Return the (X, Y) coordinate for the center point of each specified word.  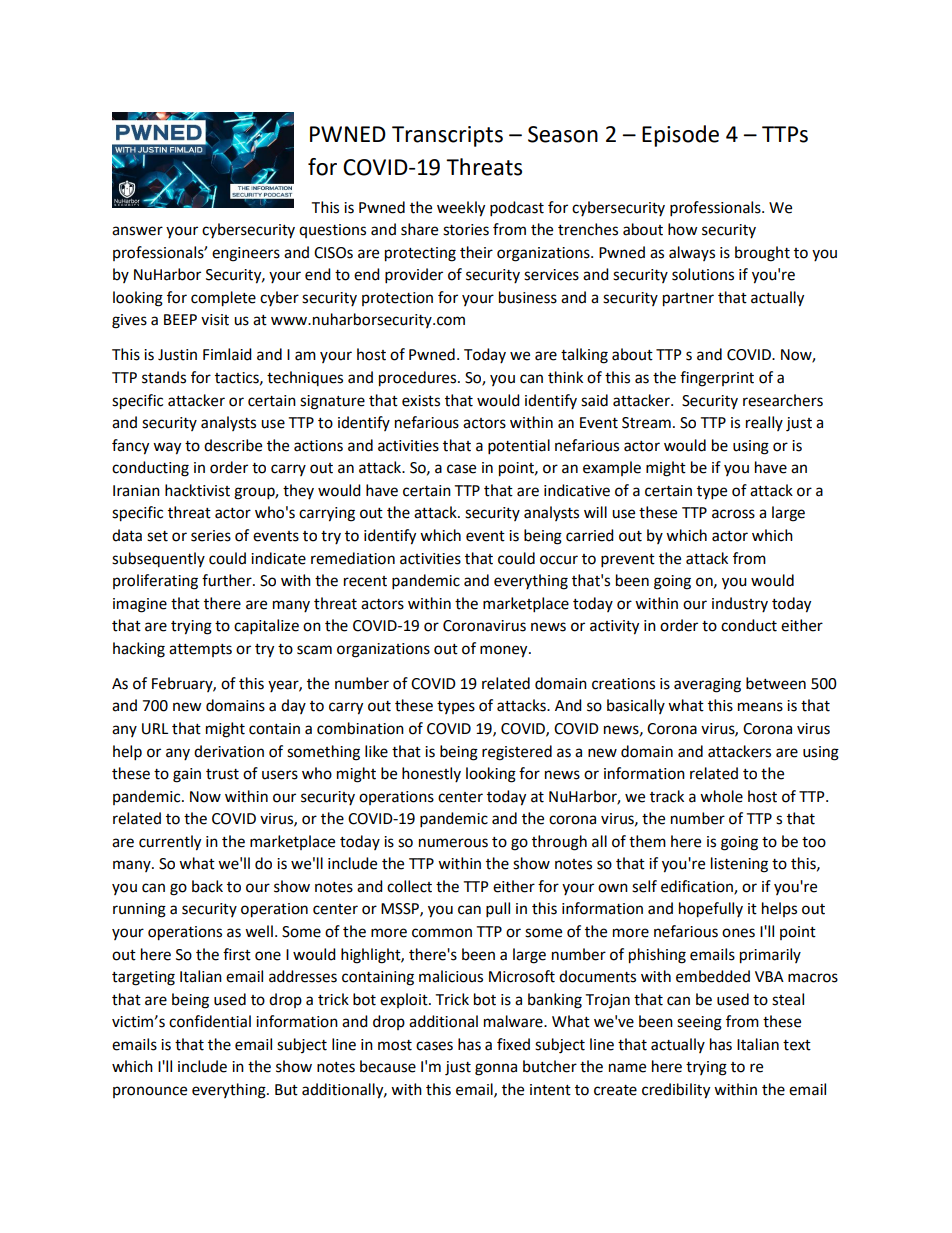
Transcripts (447, 136)
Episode (680, 136)
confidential (210, 1021)
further (228, 580)
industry (740, 604)
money (505, 651)
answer (137, 231)
